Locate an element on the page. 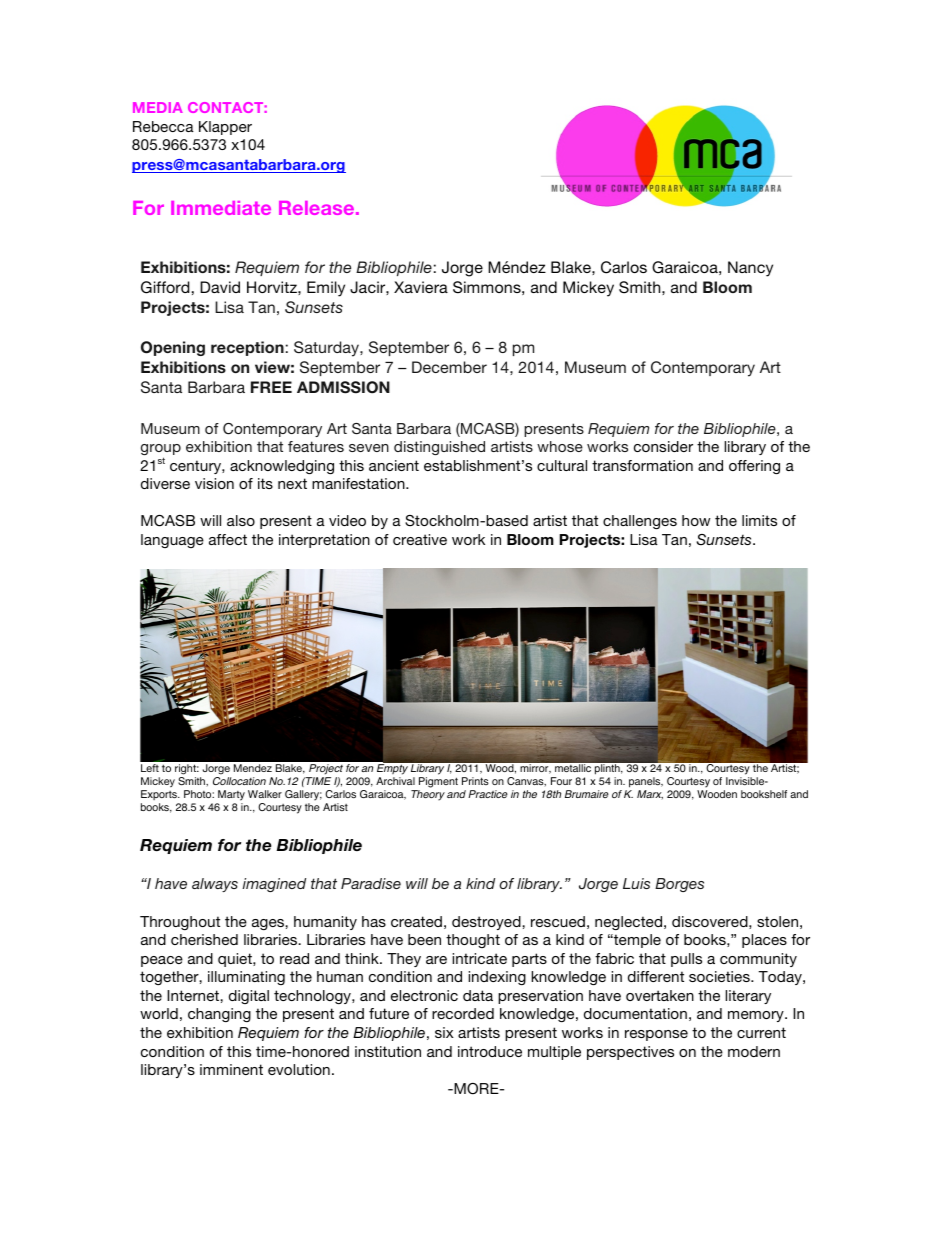 The image size is (952, 1233). Emily is located at coordinates (326, 289).
